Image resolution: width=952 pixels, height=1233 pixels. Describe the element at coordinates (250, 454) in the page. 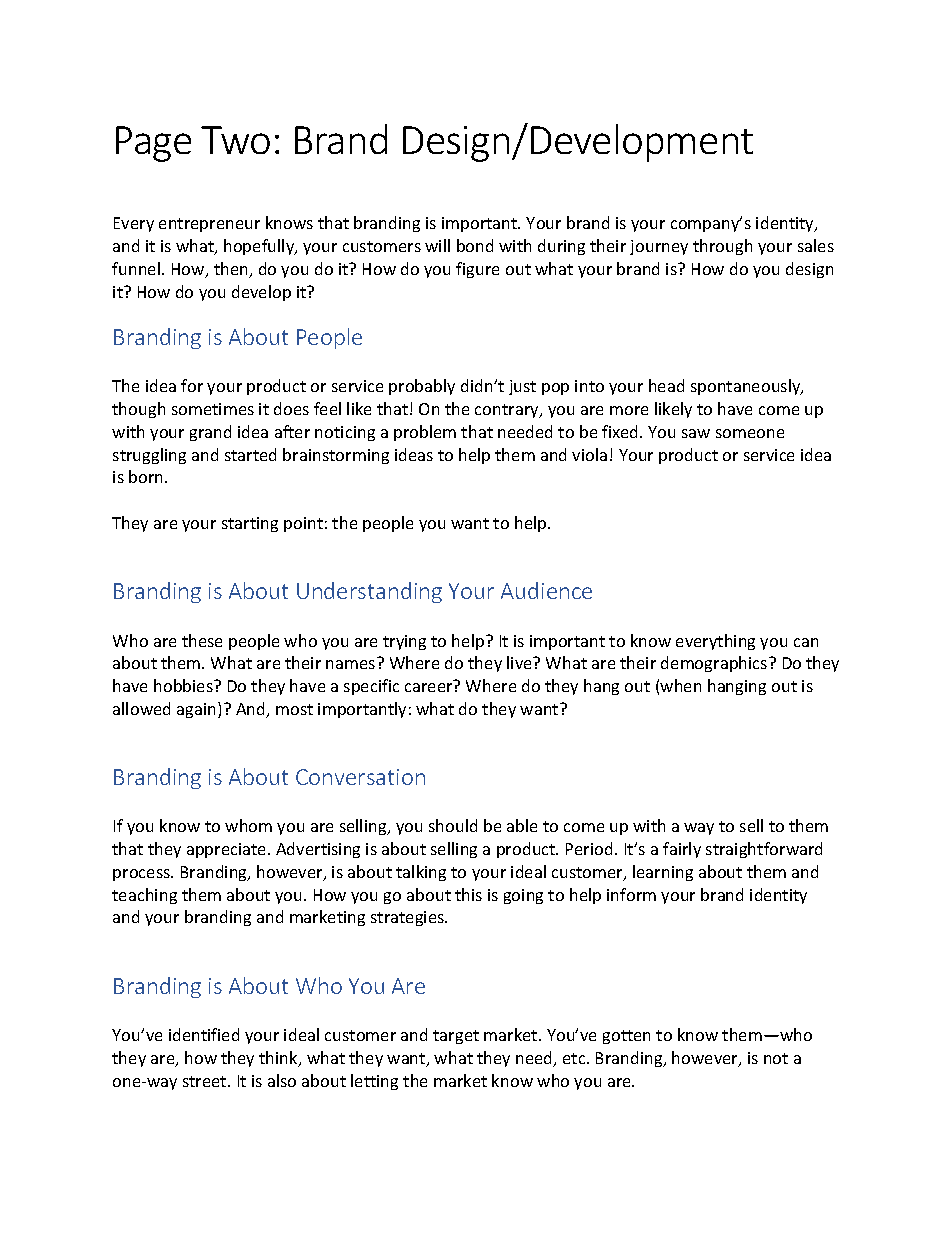

I see `started` at that location.
